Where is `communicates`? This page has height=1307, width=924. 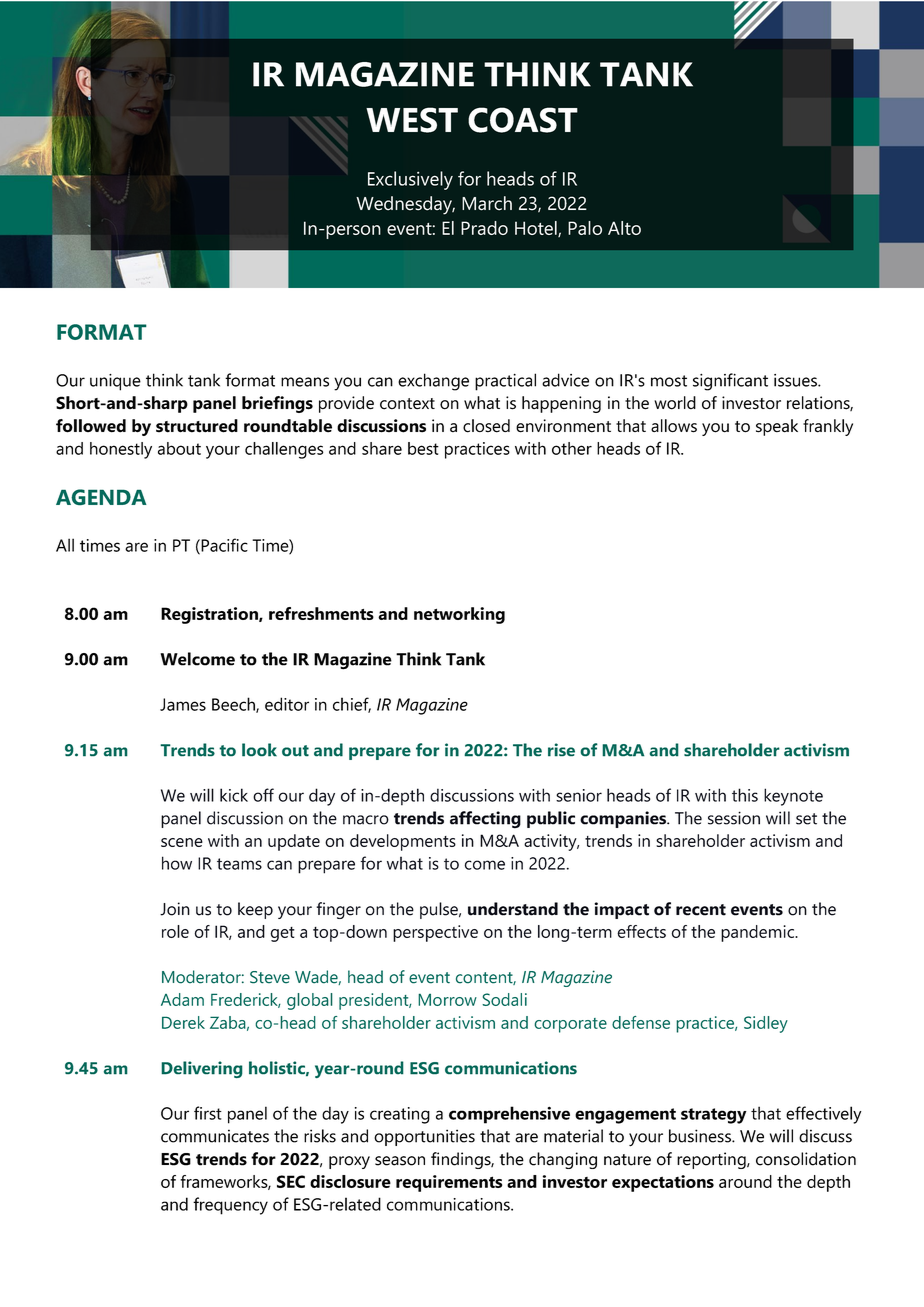 communicates is located at coordinates (215, 1136).
